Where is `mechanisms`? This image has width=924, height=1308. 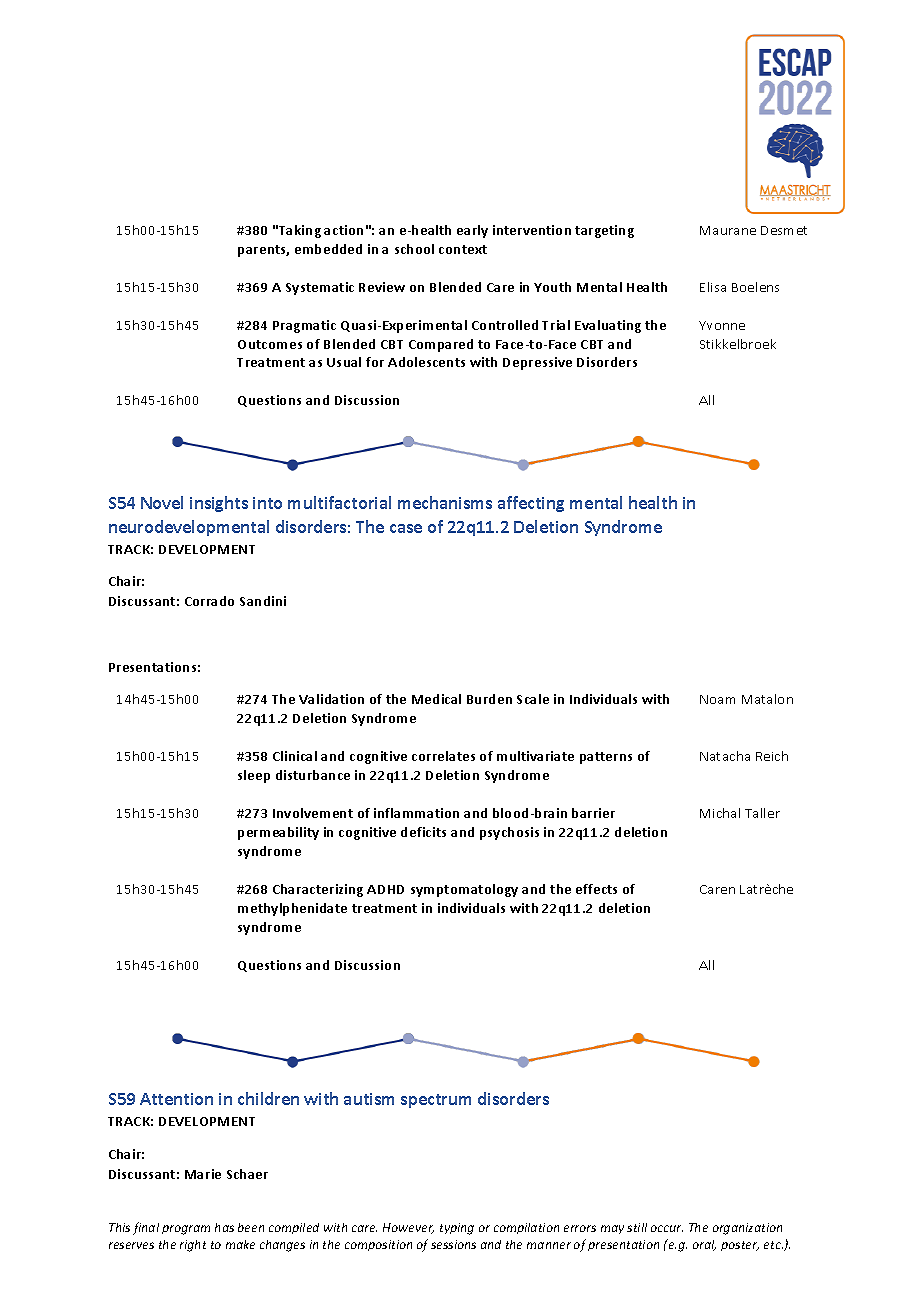
mechanisms is located at coordinates (445, 502).
